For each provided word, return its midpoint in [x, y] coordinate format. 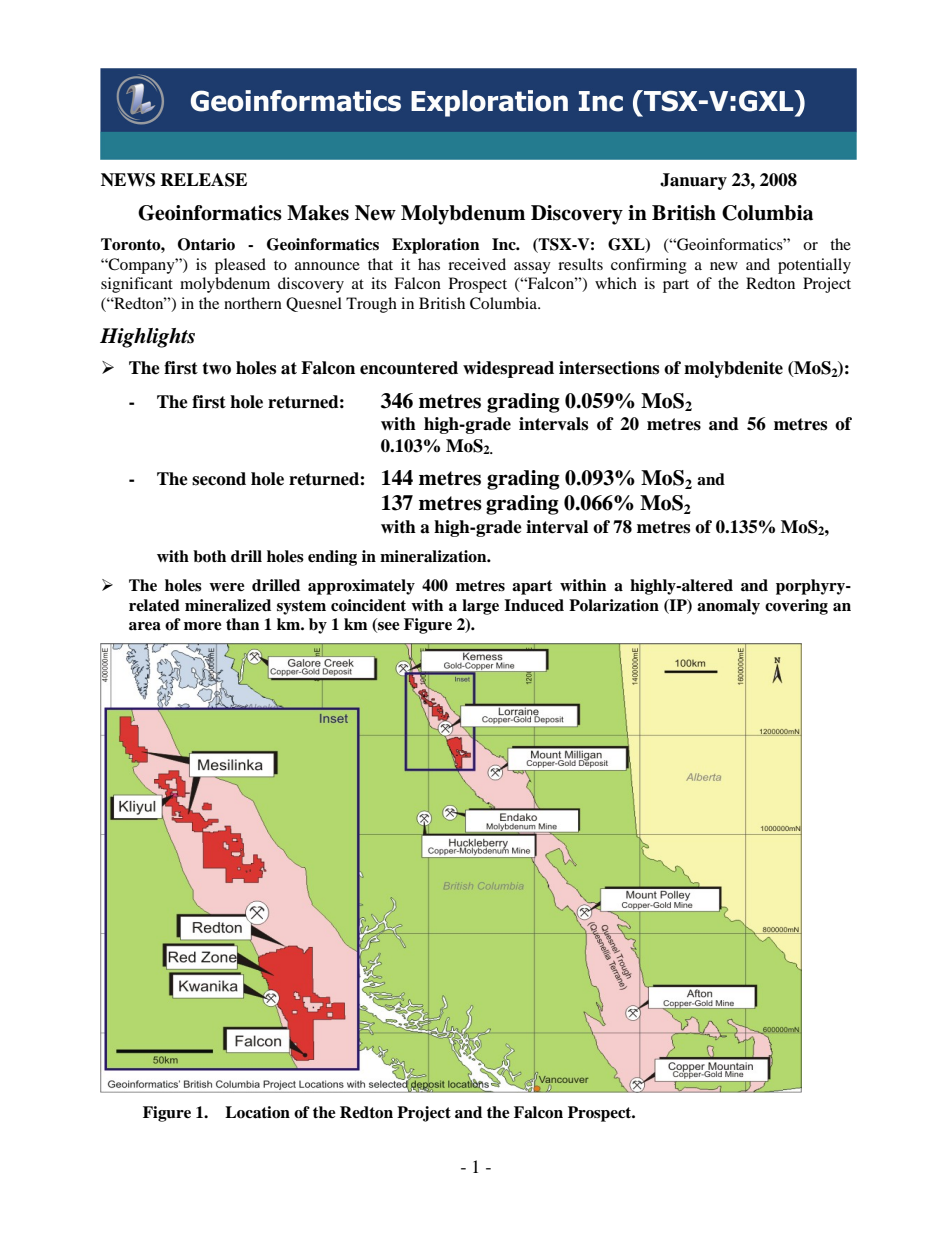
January [693, 181]
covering [796, 607]
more [203, 626]
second [219, 479]
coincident [368, 605]
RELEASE [203, 180]
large [480, 607]
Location [257, 1112]
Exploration [435, 246]
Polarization [614, 605]
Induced [534, 605]
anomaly [728, 607]
